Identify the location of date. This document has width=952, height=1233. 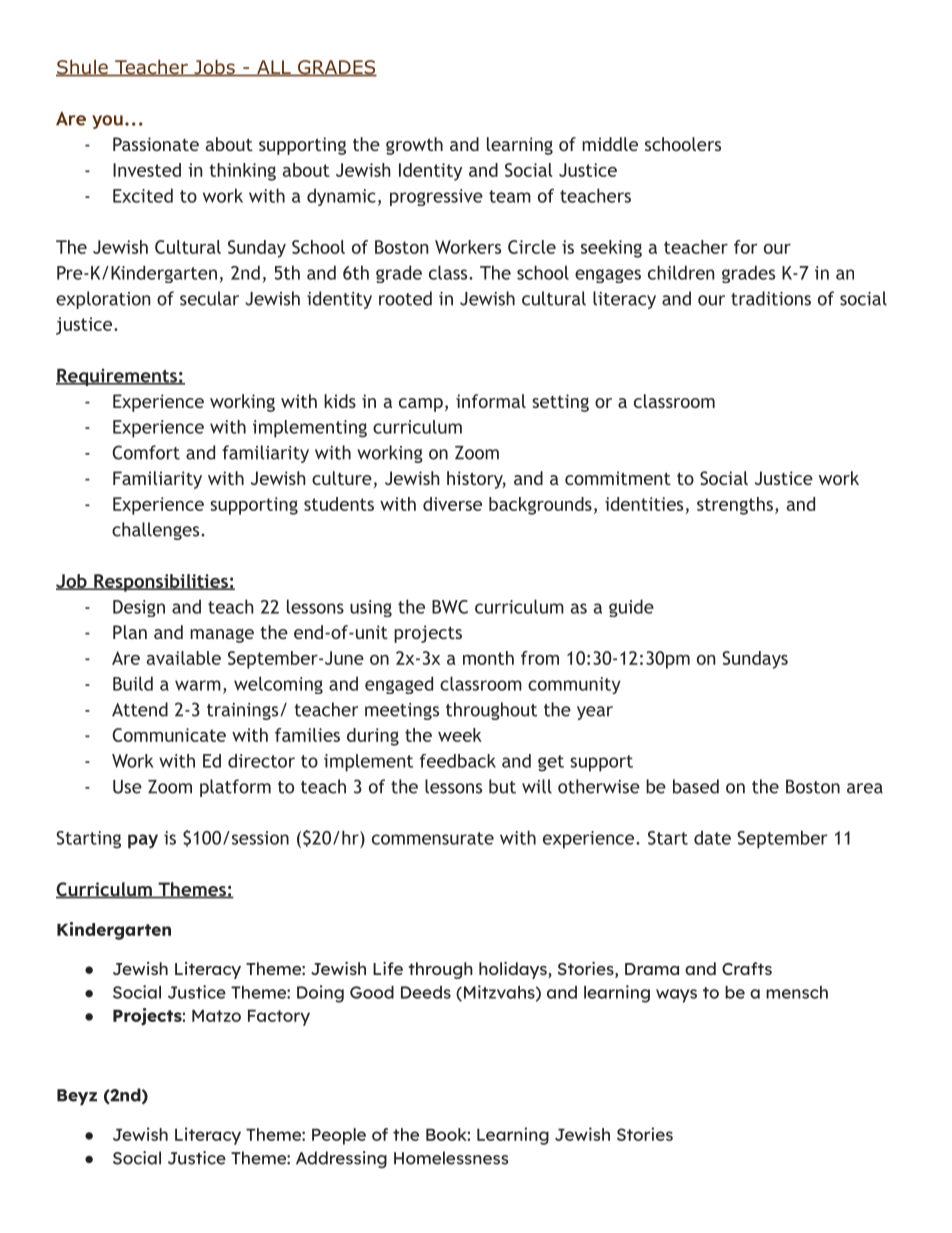
(712, 837).
